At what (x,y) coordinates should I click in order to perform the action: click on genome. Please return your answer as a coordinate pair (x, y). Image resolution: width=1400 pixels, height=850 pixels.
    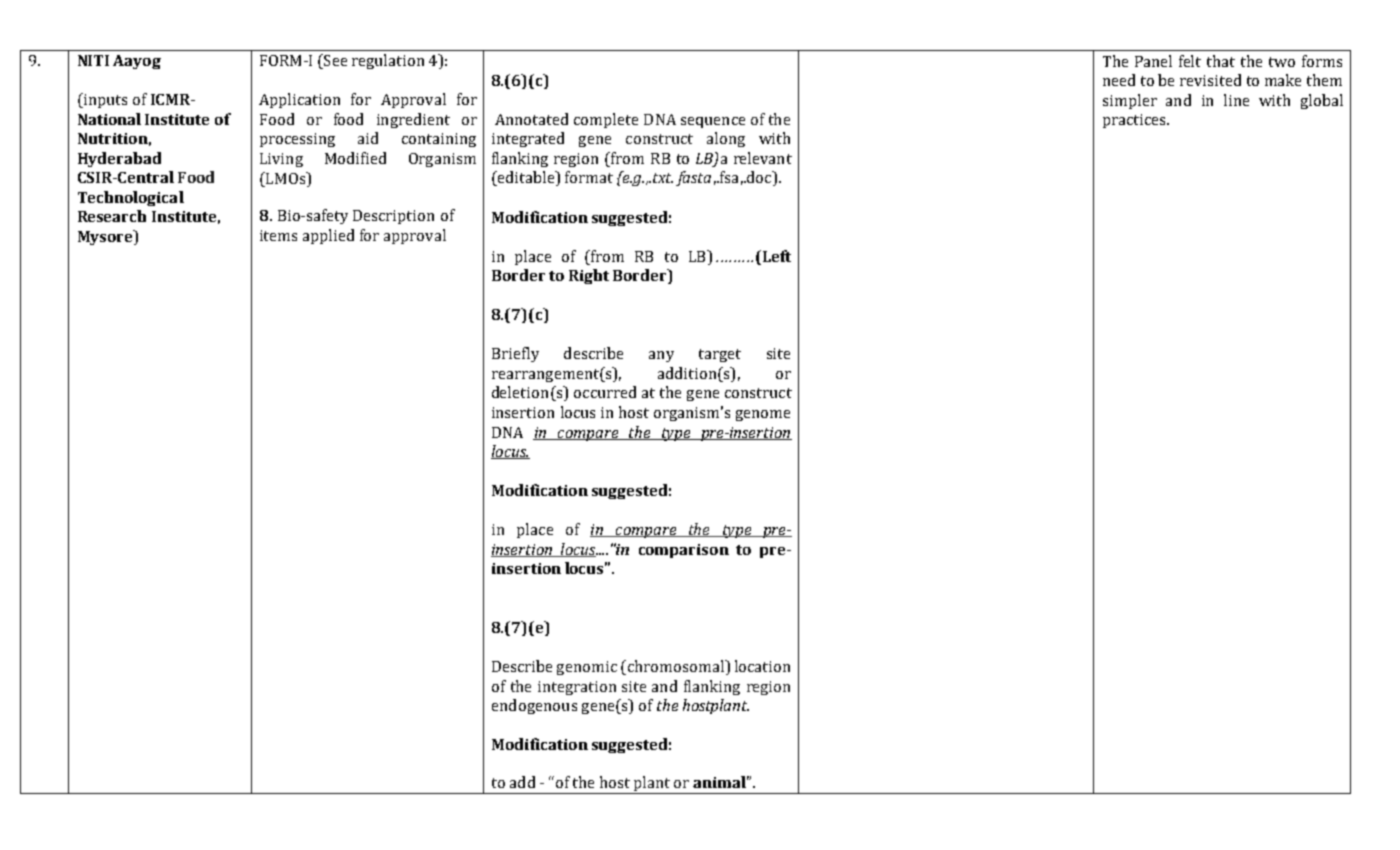
    Looking at the image, I should click on (763, 415).
